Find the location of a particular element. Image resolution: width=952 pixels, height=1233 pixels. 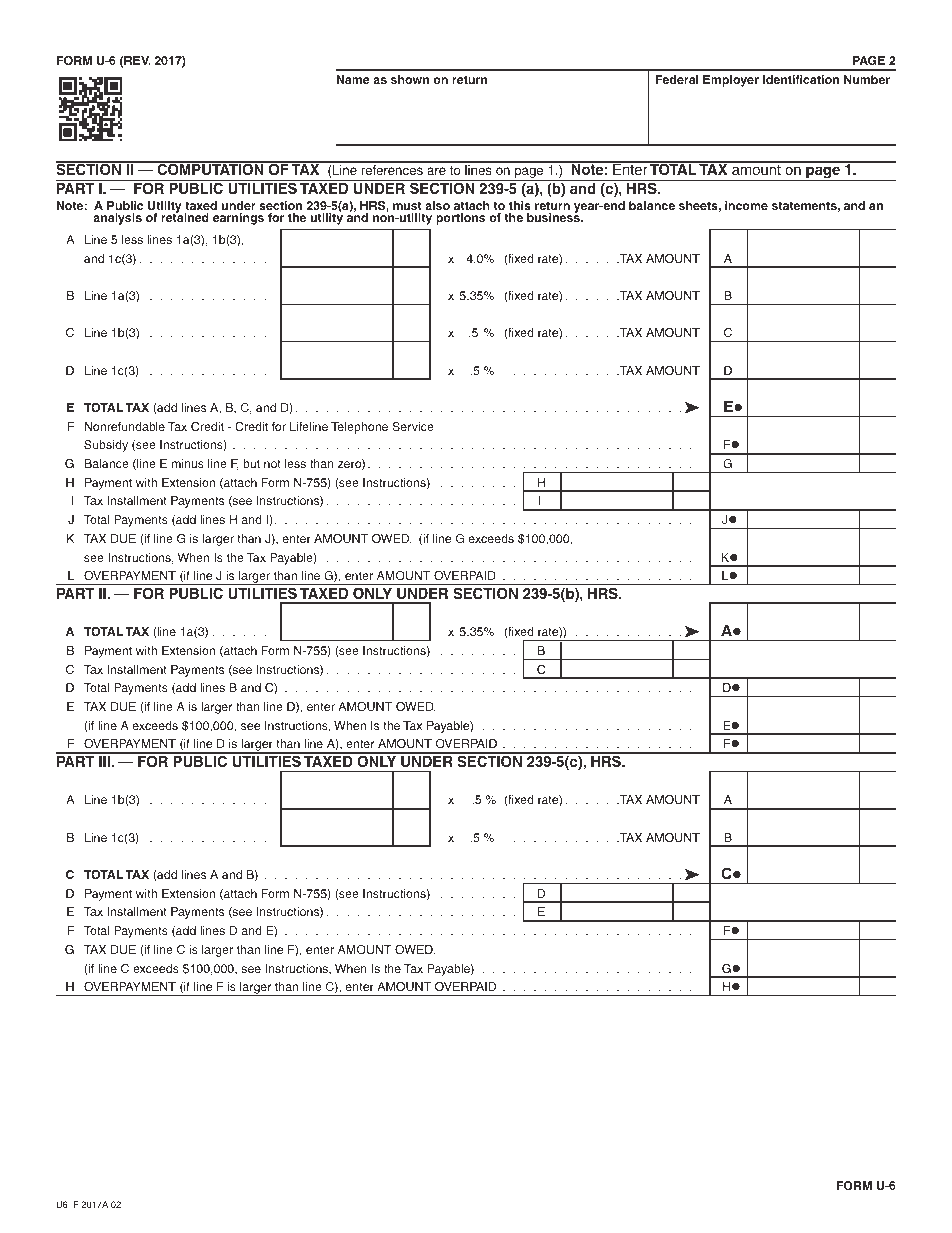

Identification is located at coordinates (801, 79).
